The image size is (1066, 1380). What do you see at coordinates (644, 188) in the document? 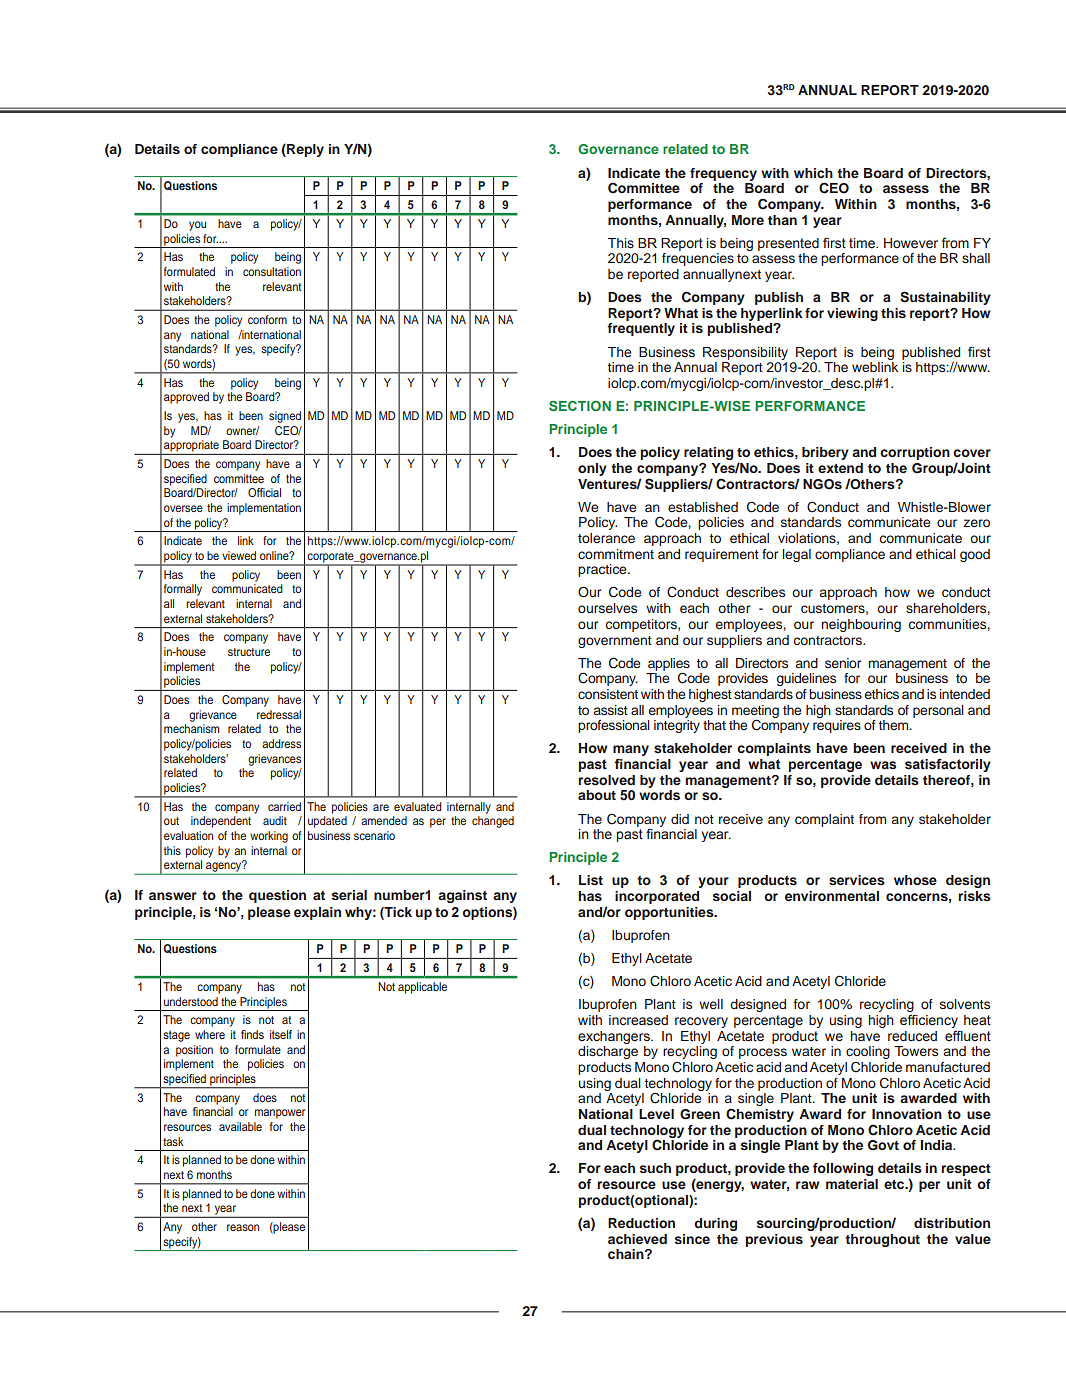
I see `Committee` at bounding box center [644, 188].
